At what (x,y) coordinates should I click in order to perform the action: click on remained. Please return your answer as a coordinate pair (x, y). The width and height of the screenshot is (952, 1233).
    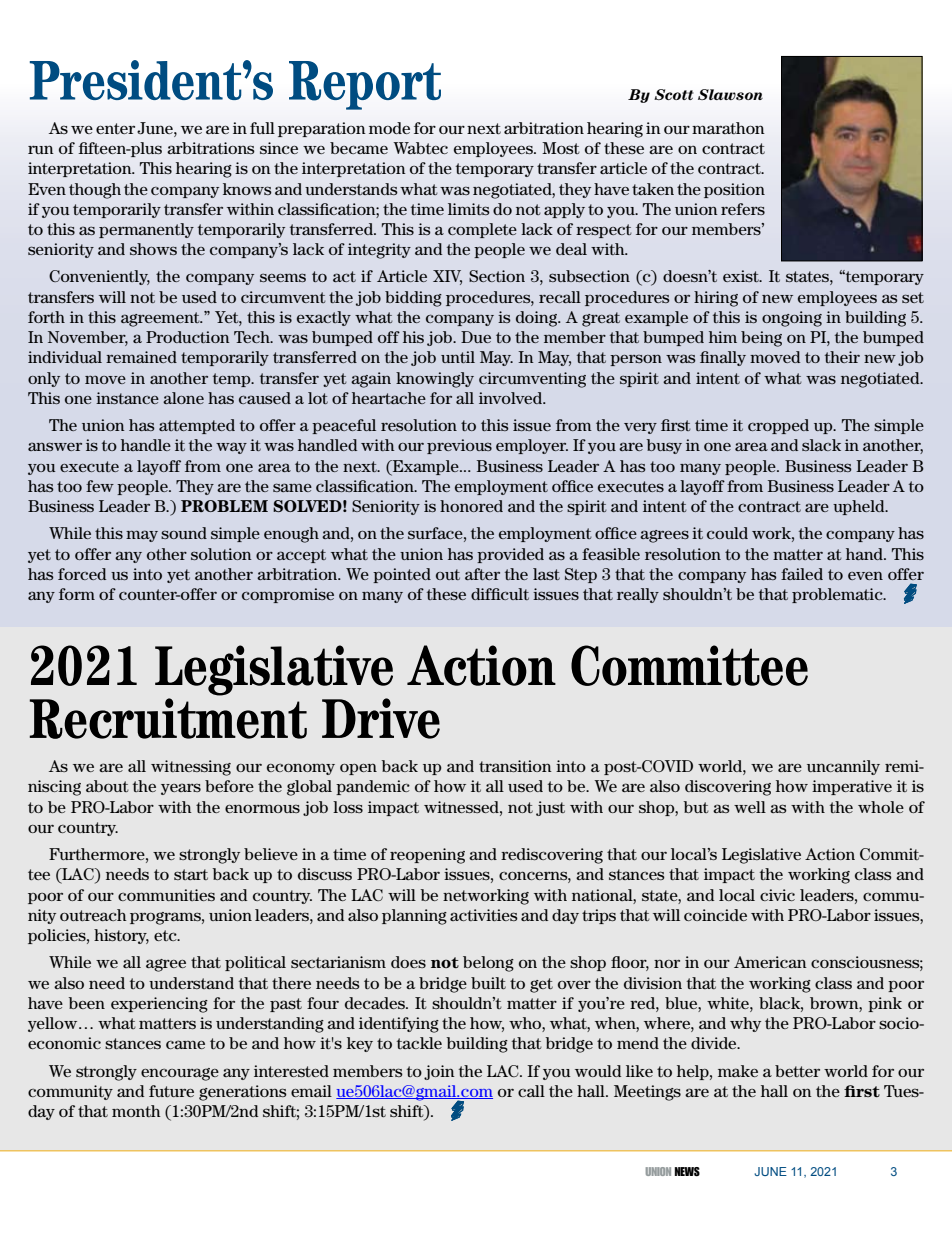
    Looking at the image, I should click on (141, 357).
